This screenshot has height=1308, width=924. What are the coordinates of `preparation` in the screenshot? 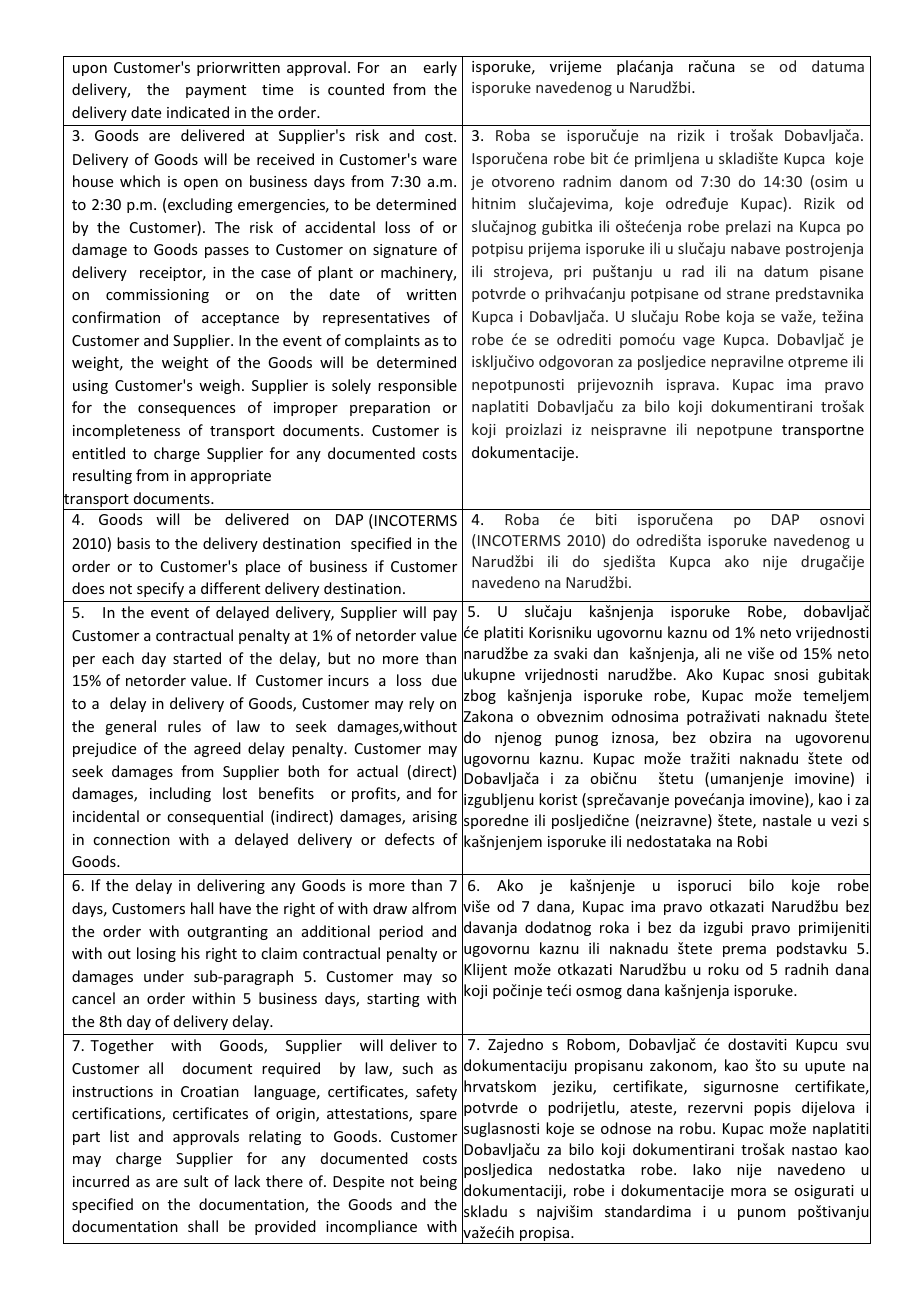 It's located at (390, 409).
